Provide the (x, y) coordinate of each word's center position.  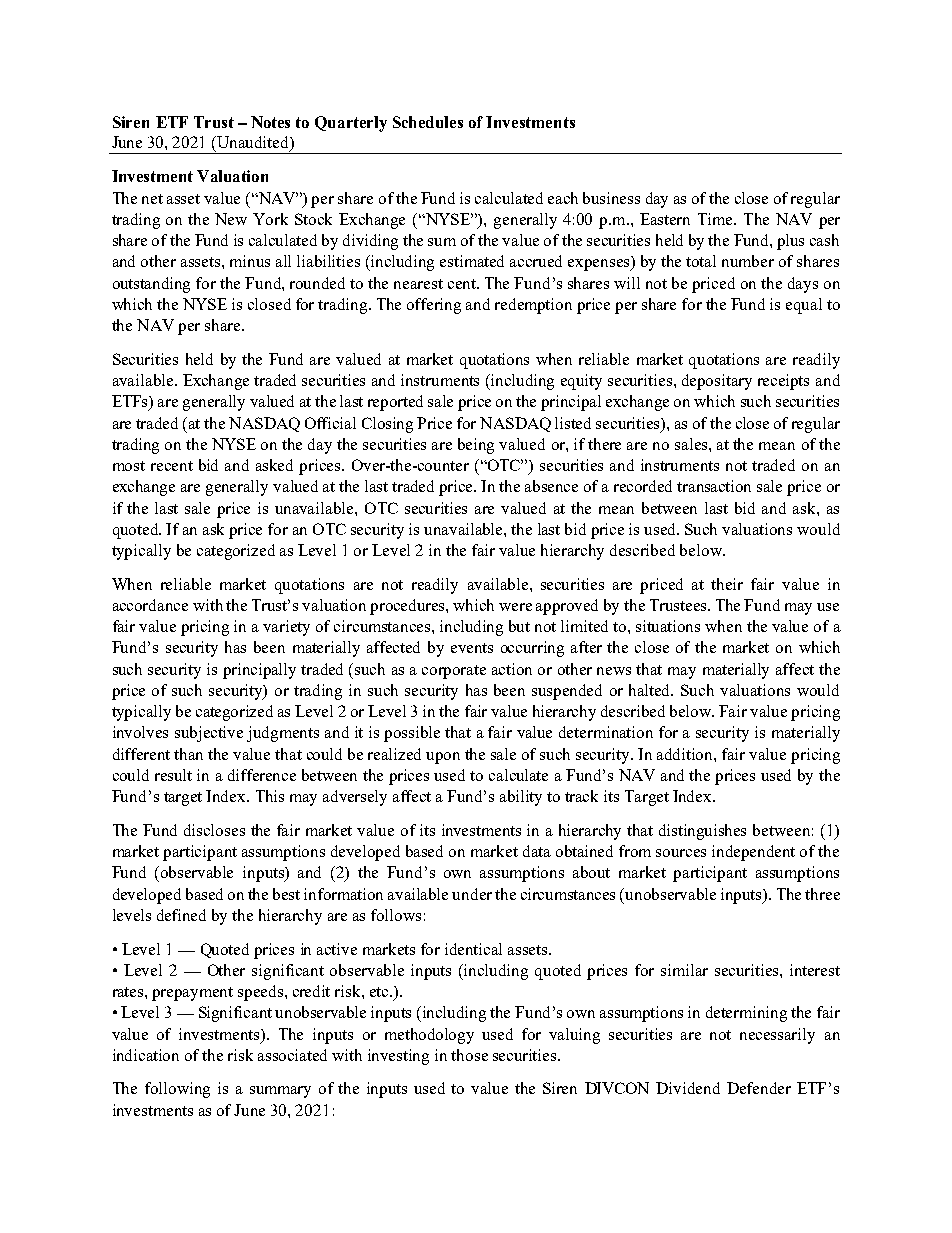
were (515, 607)
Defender (759, 1088)
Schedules (428, 122)
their (727, 584)
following (177, 1090)
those (469, 1055)
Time (716, 219)
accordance (150, 605)
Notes (270, 122)
